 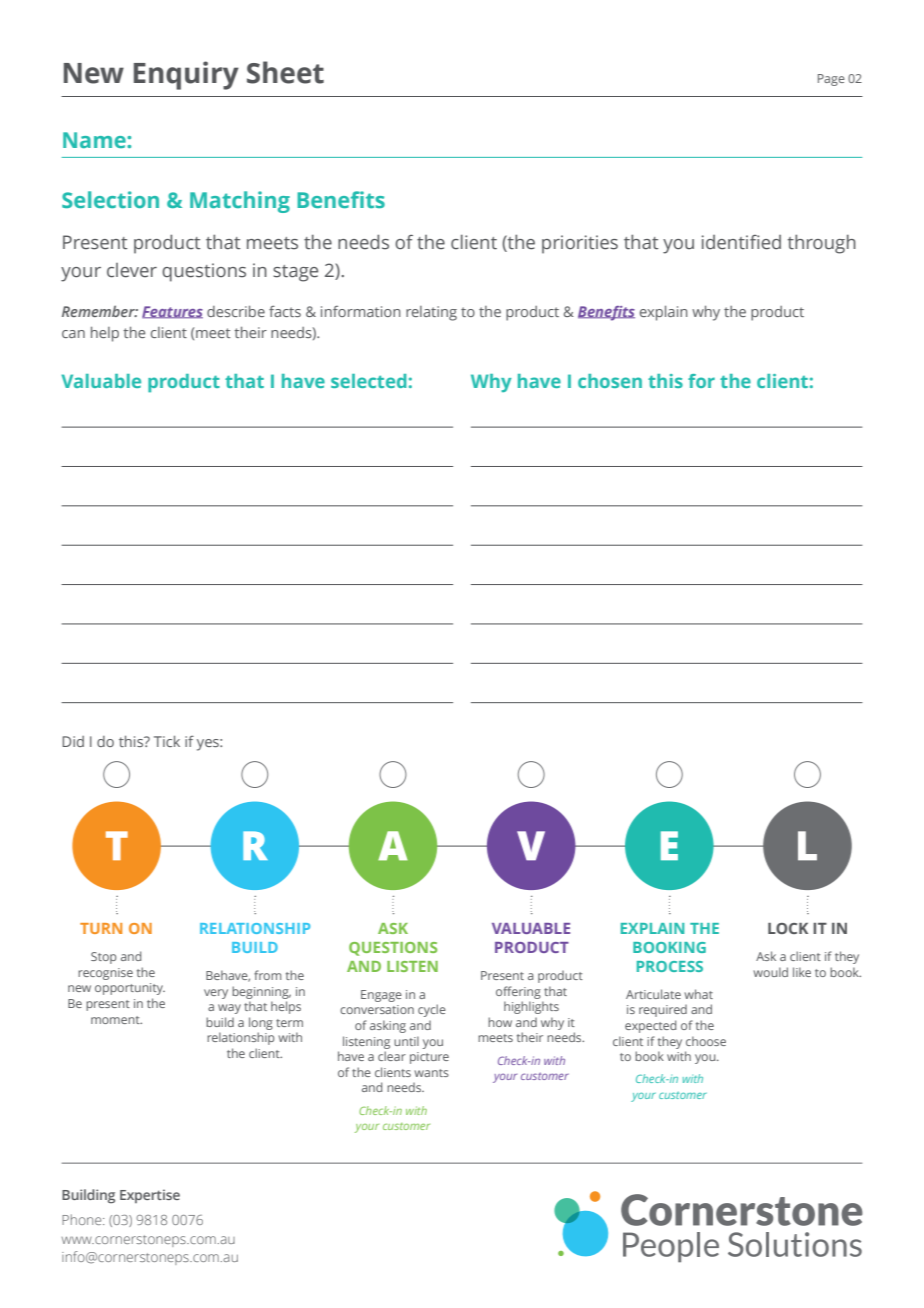 I want to click on Tick, so click(x=167, y=741).
